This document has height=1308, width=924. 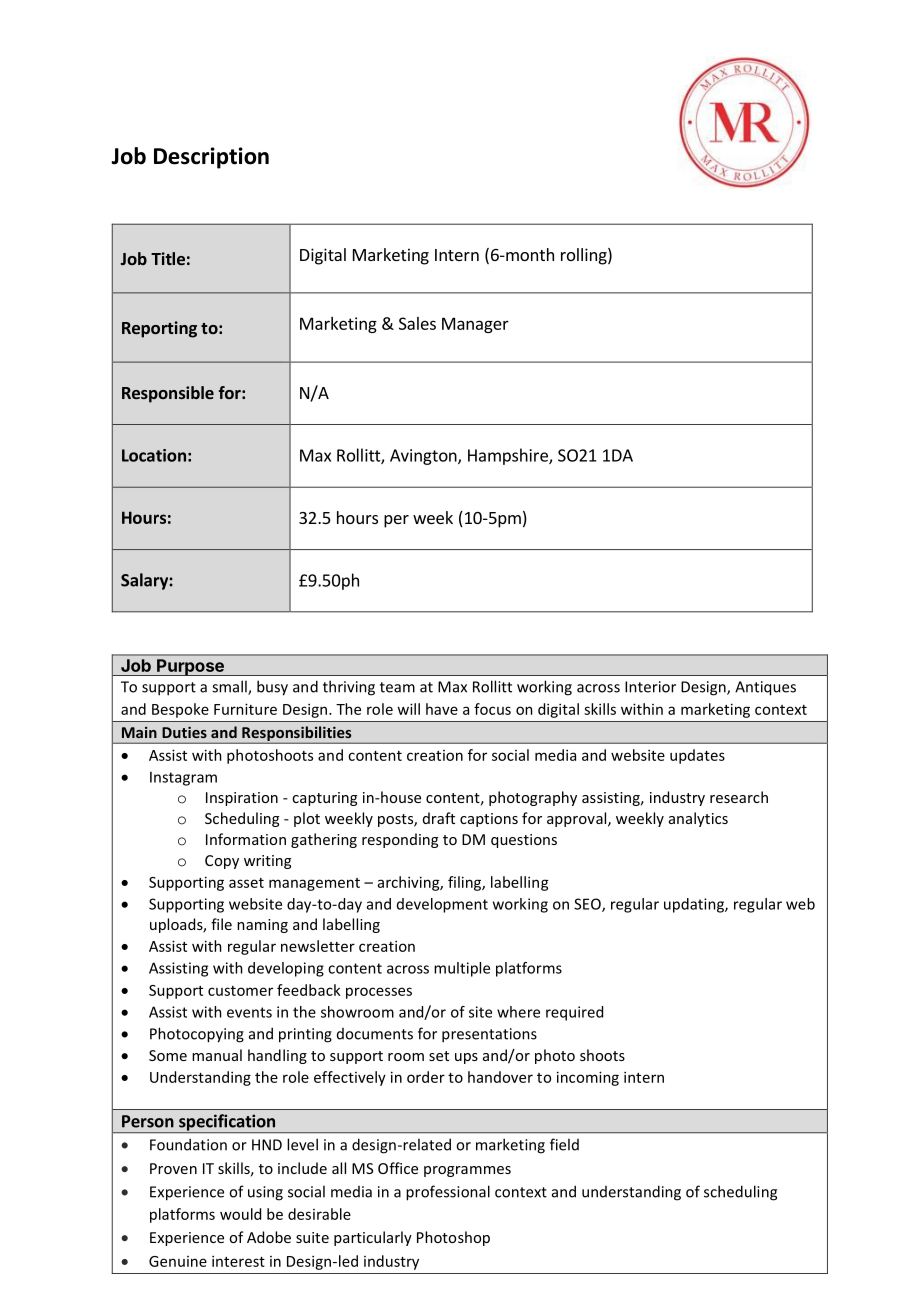 What do you see at coordinates (564, 1144) in the document?
I see `field` at bounding box center [564, 1144].
